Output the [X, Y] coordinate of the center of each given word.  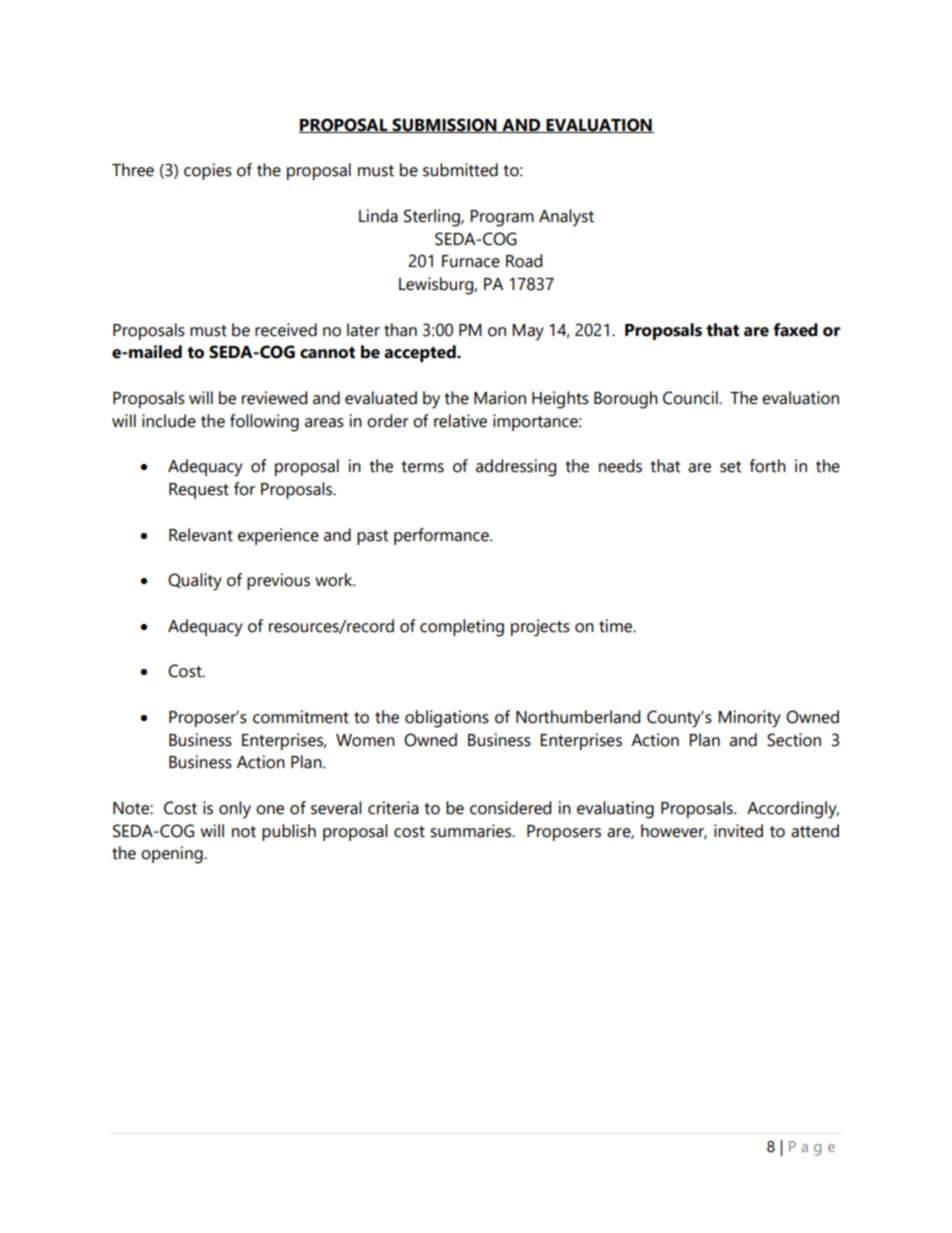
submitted [460, 170]
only [235, 810]
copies [208, 171]
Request [199, 491]
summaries [471, 831]
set [730, 467]
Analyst [566, 218]
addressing [516, 468]
